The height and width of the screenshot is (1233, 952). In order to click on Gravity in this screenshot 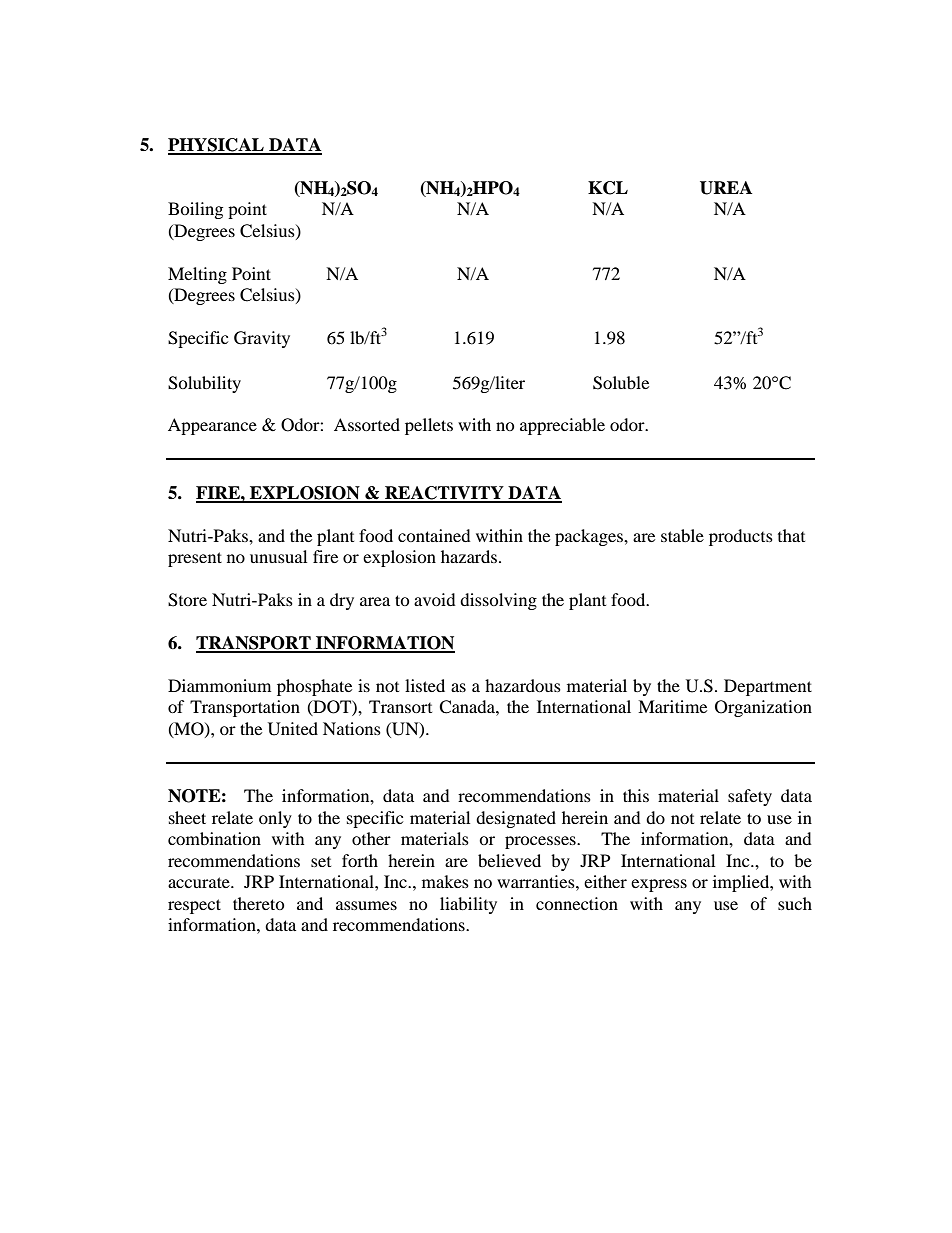, I will do `click(262, 339)`.
